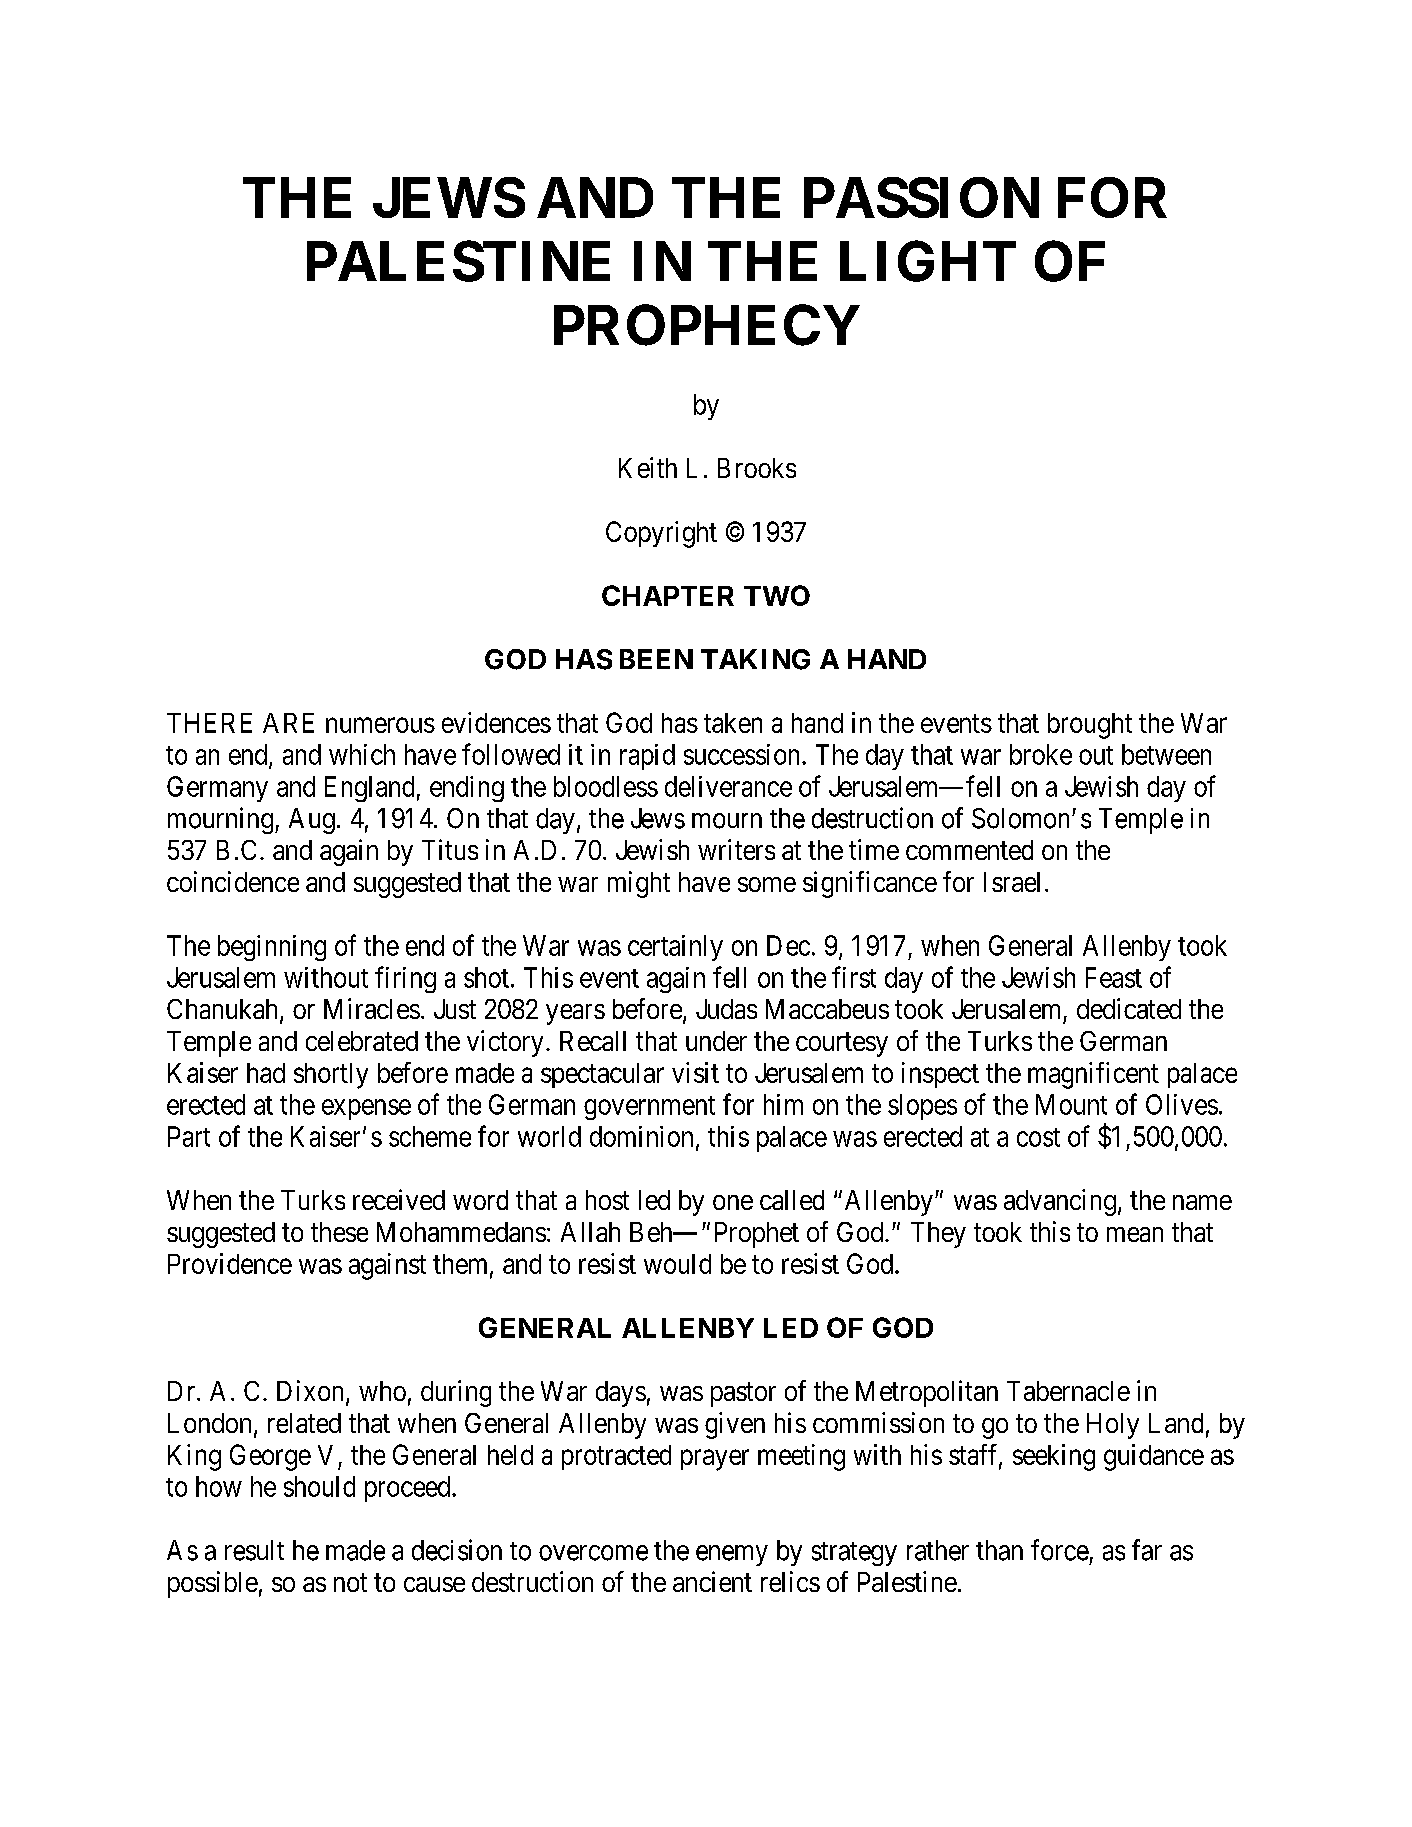 The height and width of the page is (1827, 1412). Describe the element at coordinates (707, 325) in the page. I see `PROPHECY` at that location.
